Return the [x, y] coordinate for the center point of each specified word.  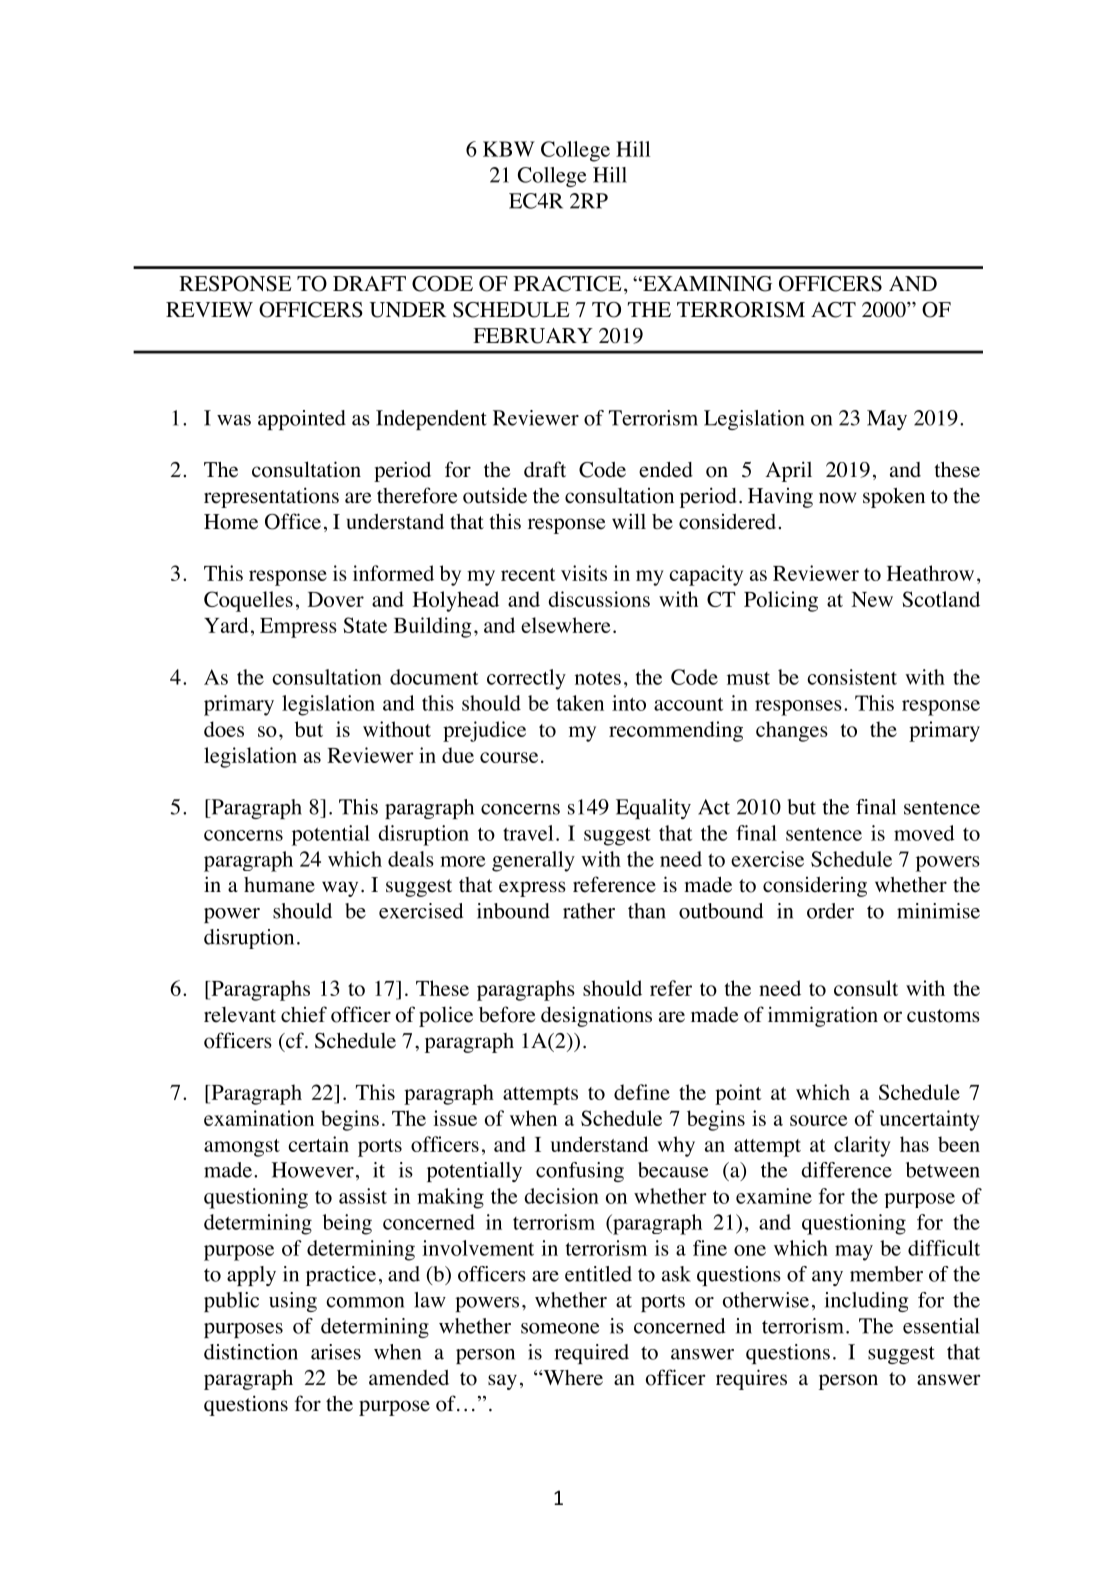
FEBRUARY [533, 336]
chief [304, 1014]
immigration [823, 1016]
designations [596, 1016]
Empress [298, 628]
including [866, 1302]
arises [336, 1352]
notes [598, 678]
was [234, 420]
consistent [852, 677]
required [591, 1354]
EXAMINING [706, 284]
